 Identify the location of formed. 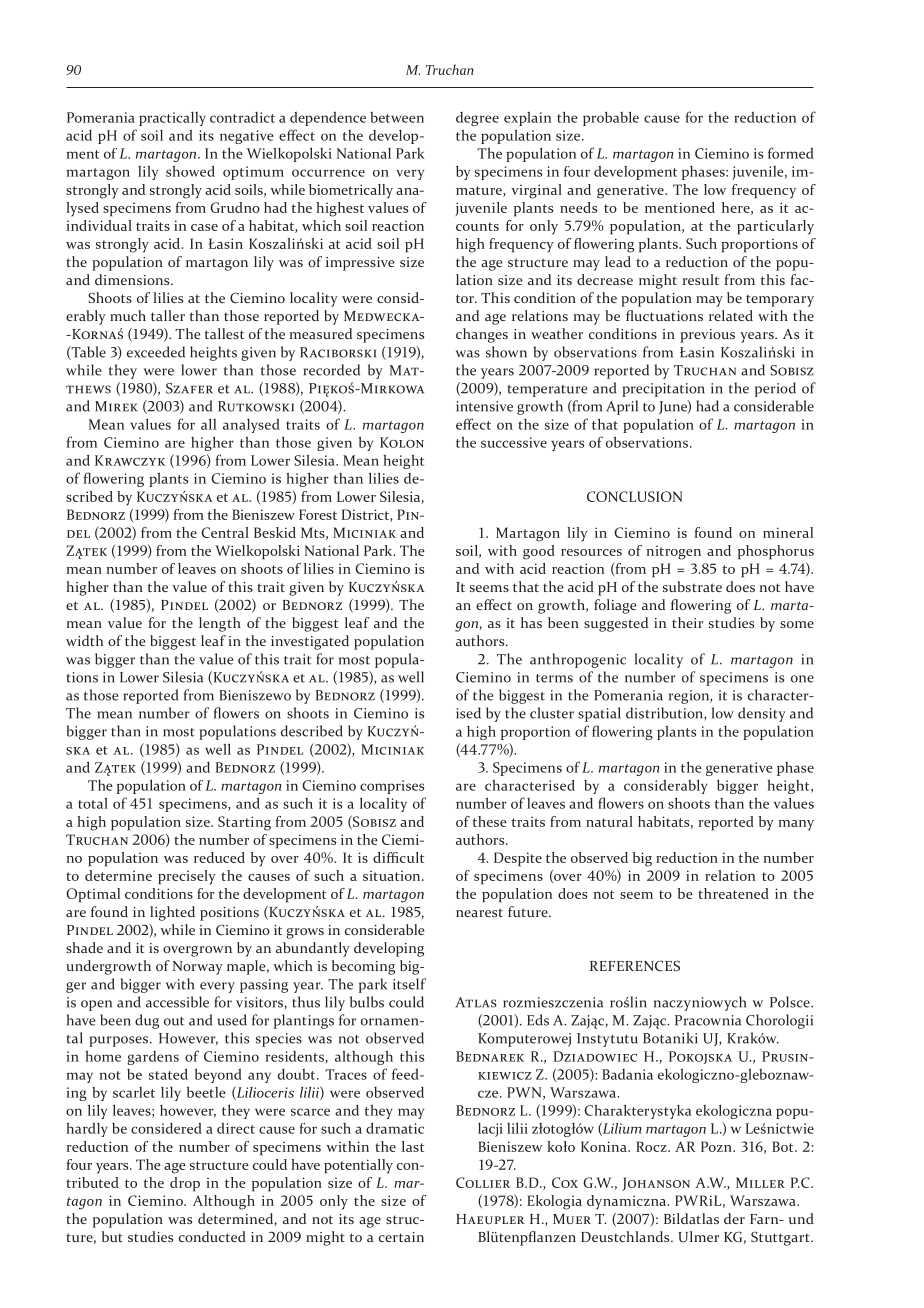
(791, 153).
